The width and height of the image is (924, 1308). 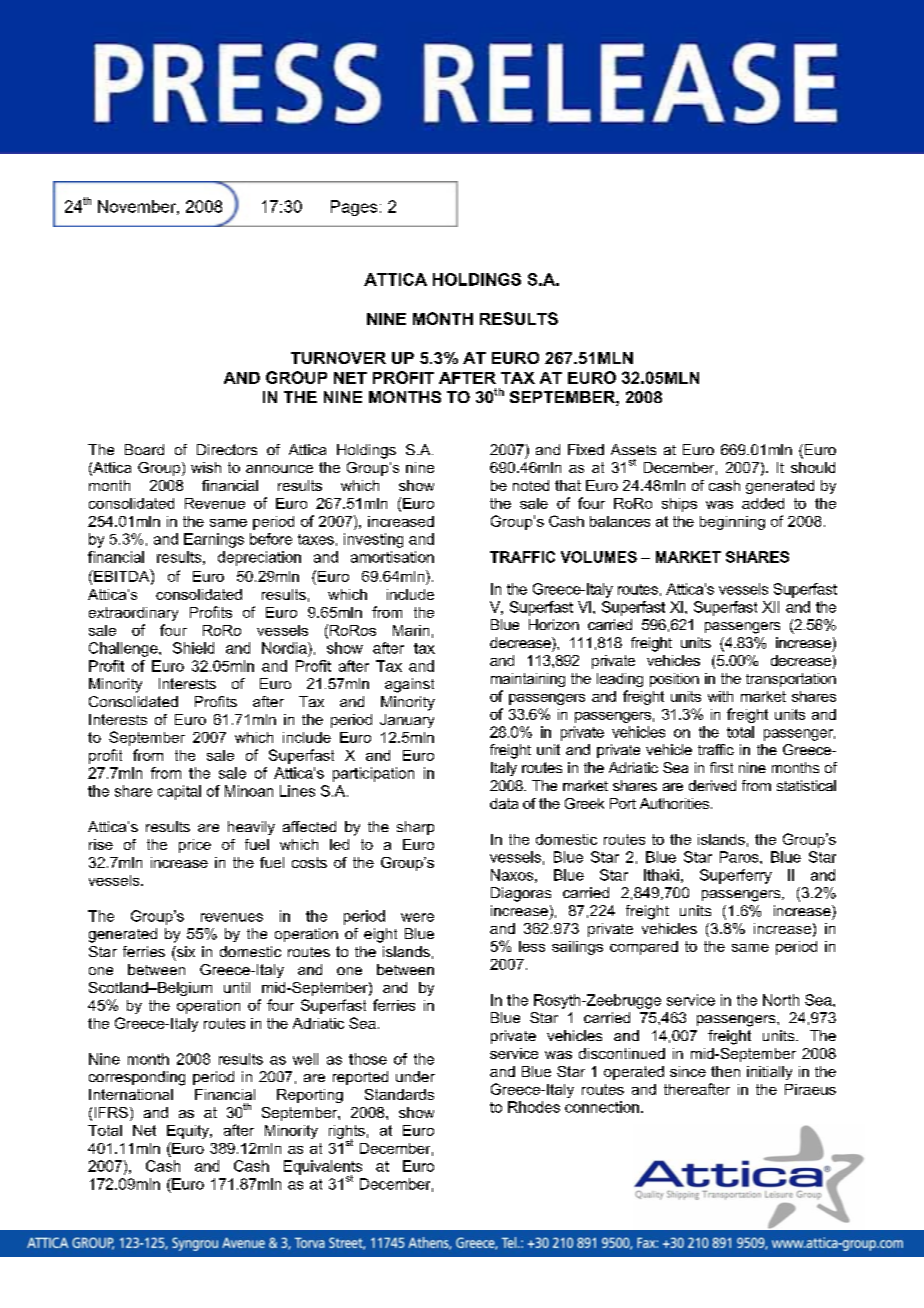 What do you see at coordinates (409, 685) in the image?
I see `against` at bounding box center [409, 685].
